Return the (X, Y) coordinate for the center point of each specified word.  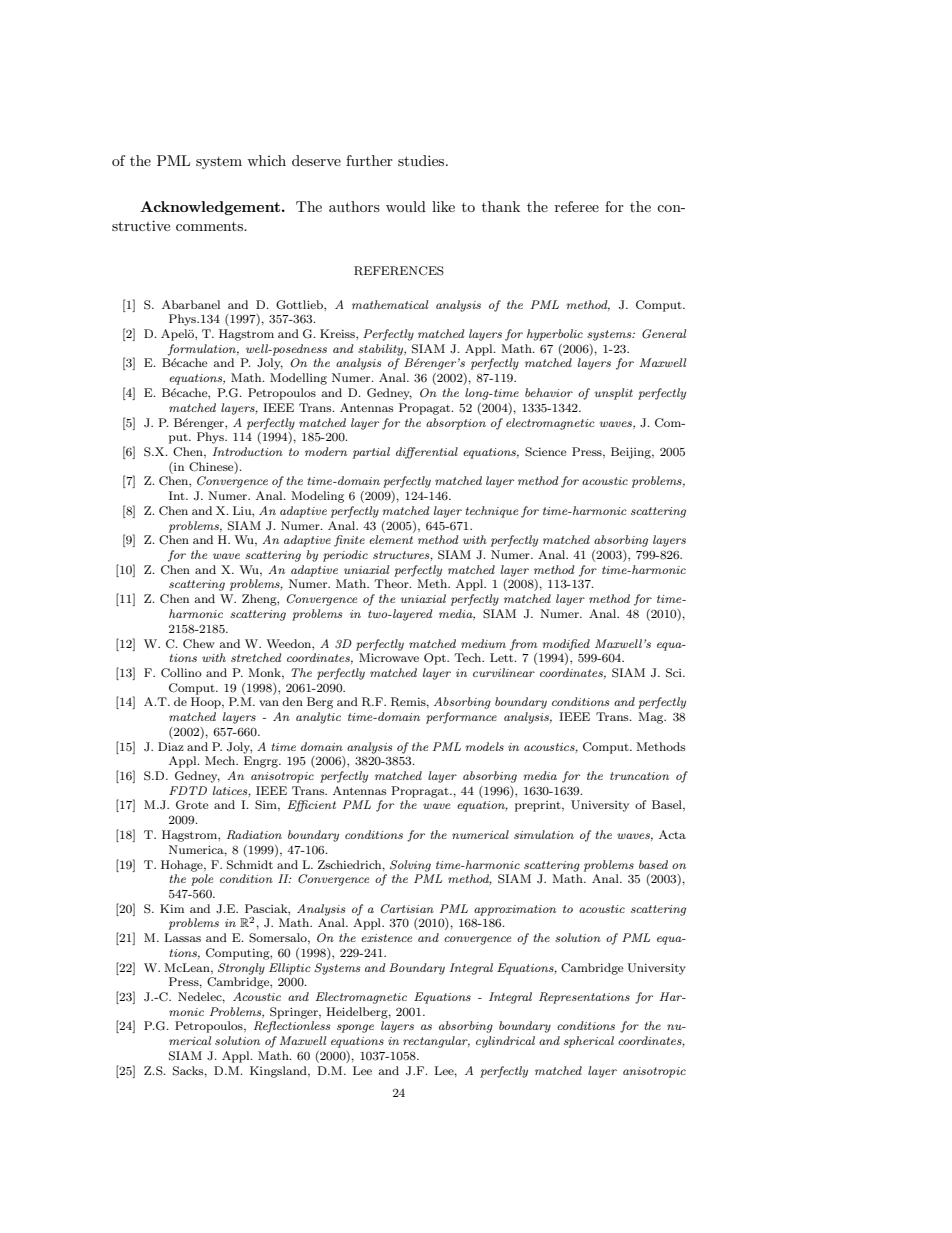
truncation (639, 776)
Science (546, 452)
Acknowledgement (210, 208)
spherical (589, 1042)
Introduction (248, 451)
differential (427, 453)
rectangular (436, 1042)
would (406, 206)
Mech (221, 760)
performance (461, 718)
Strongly (241, 969)
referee (577, 206)
